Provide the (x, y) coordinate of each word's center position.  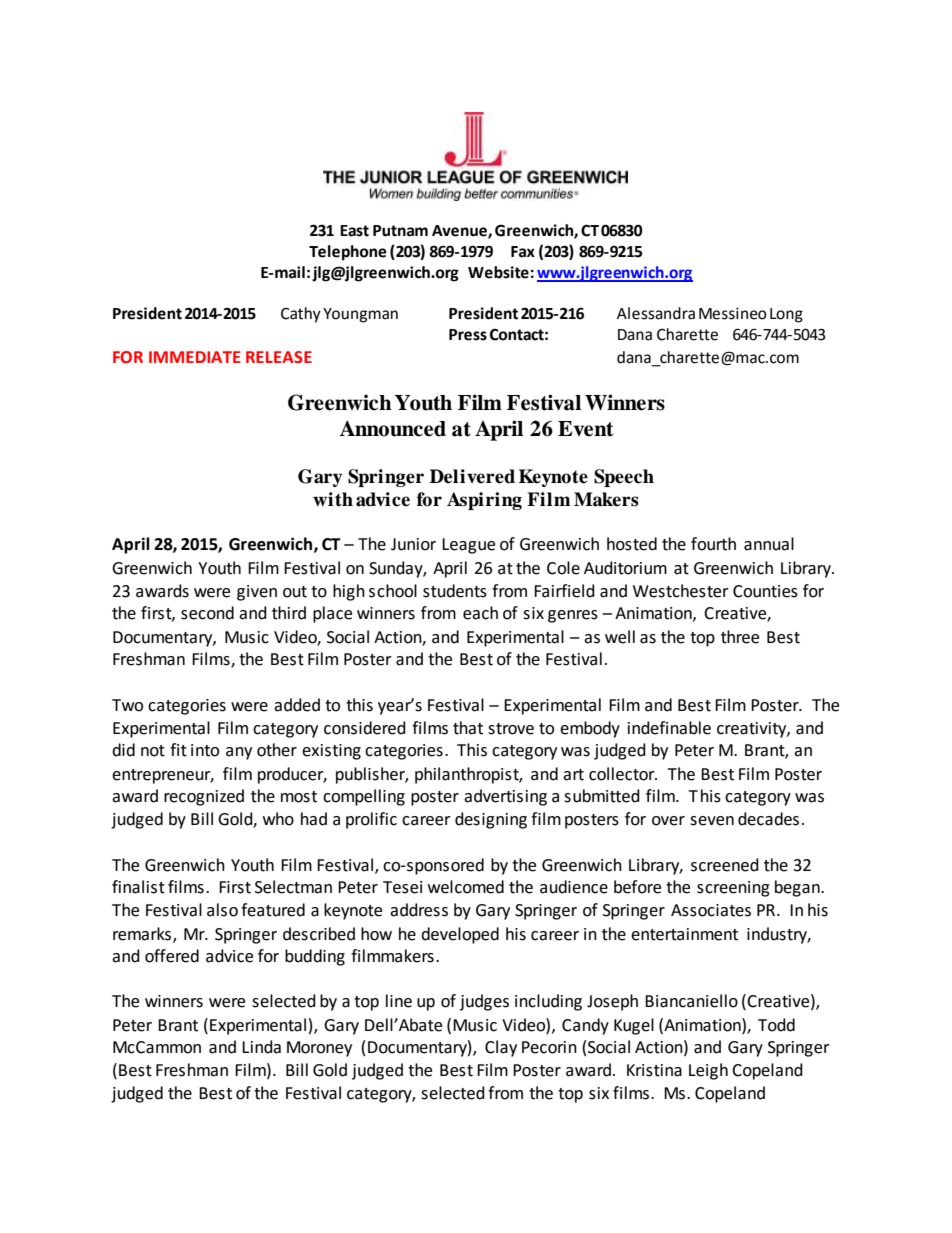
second (207, 613)
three (740, 637)
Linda (261, 1047)
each (480, 613)
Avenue (460, 232)
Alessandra (656, 313)
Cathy (301, 315)
